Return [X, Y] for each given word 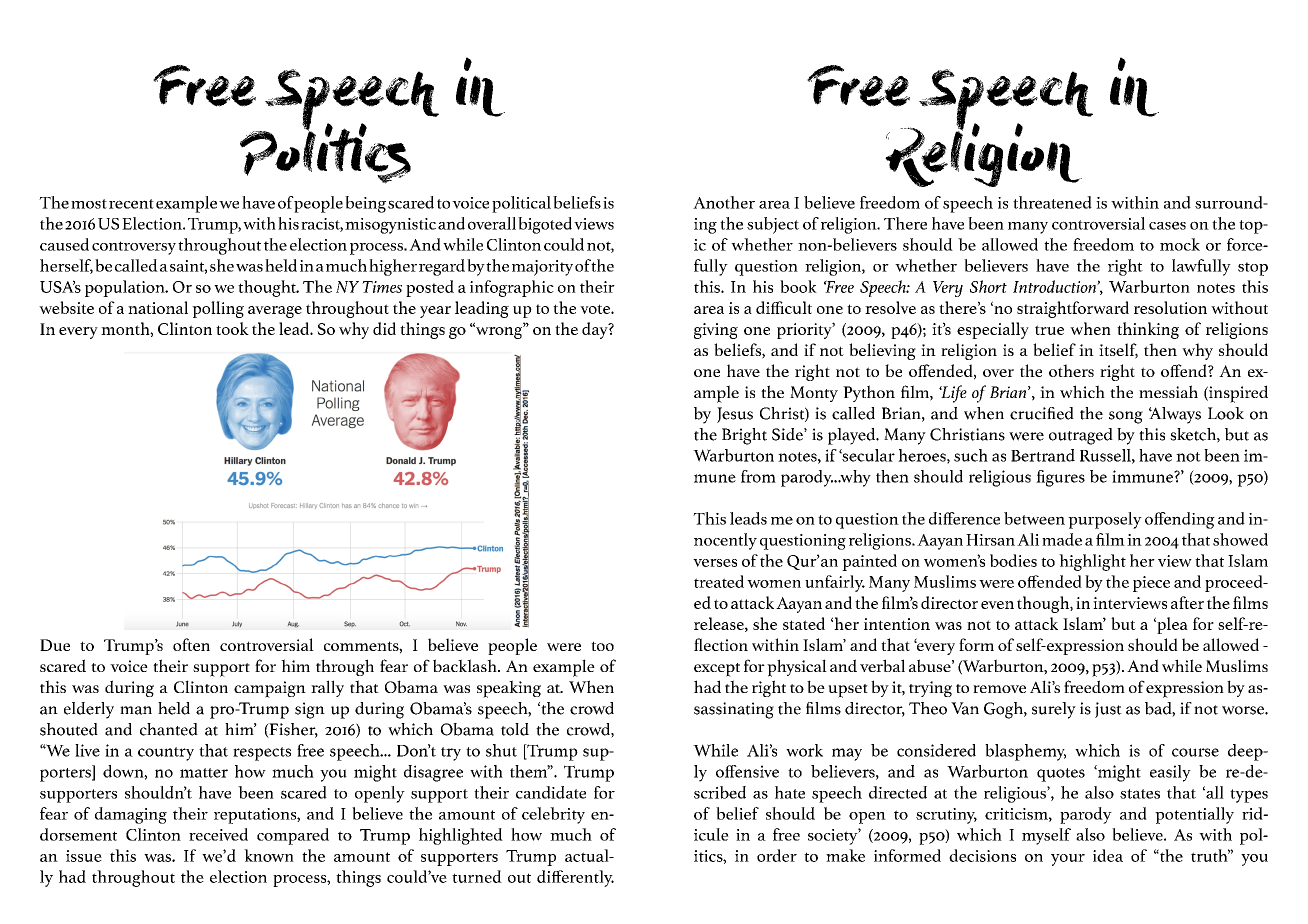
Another [724, 202]
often [191, 644]
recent [131, 204]
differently [575, 878]
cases [1167, 225]
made [1062, 539]
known [269, 855]
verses [715, 563]
